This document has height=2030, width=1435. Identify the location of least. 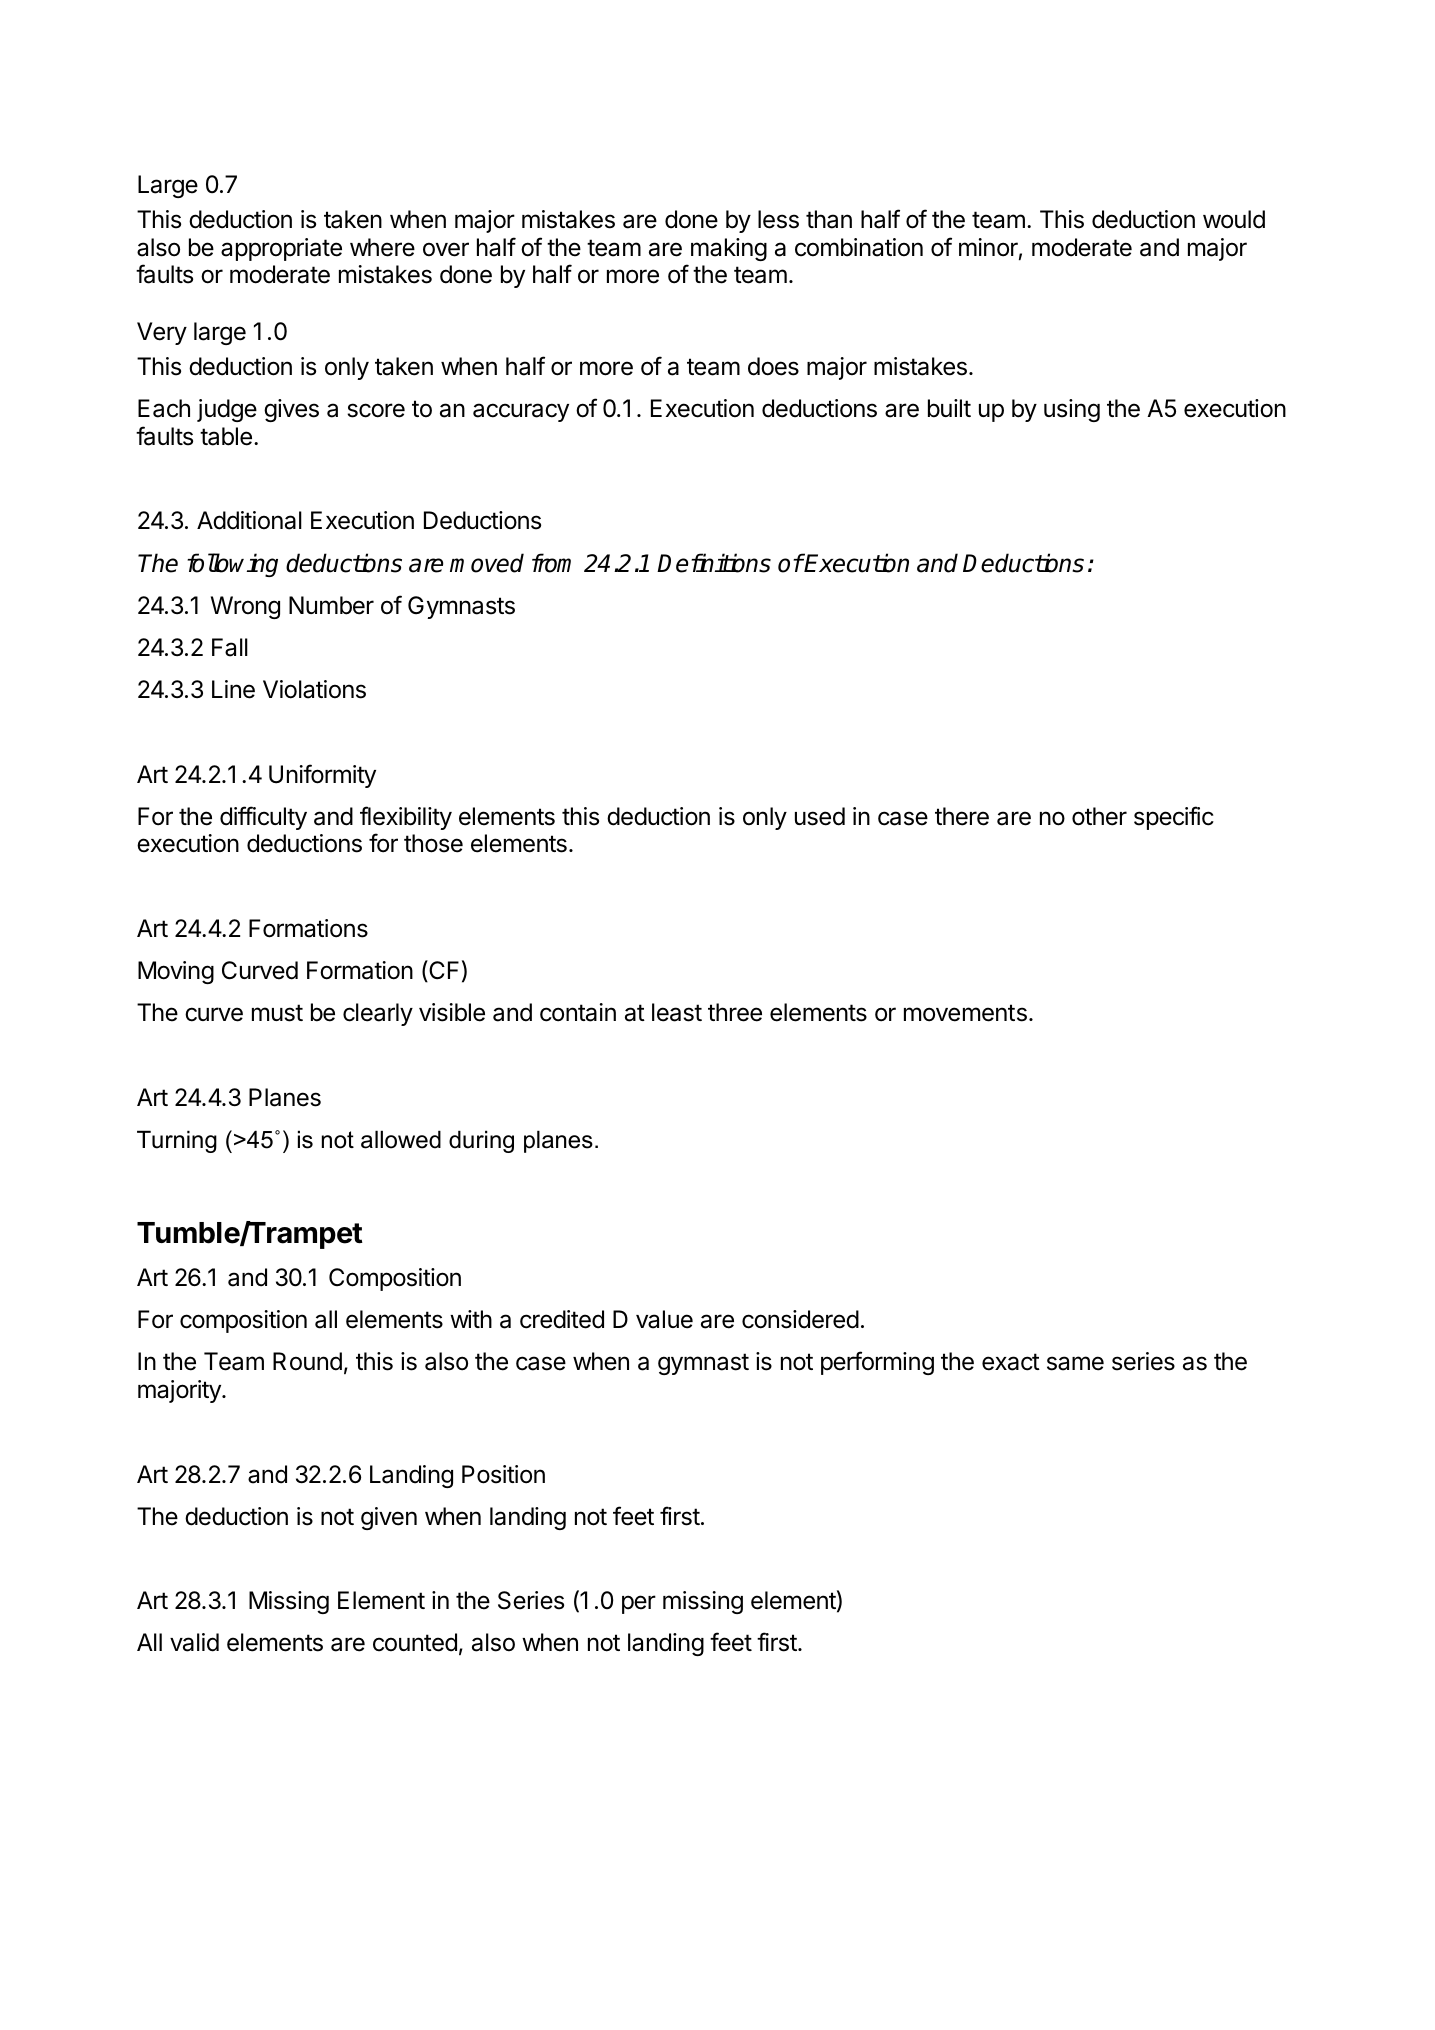
(677, 1012).
